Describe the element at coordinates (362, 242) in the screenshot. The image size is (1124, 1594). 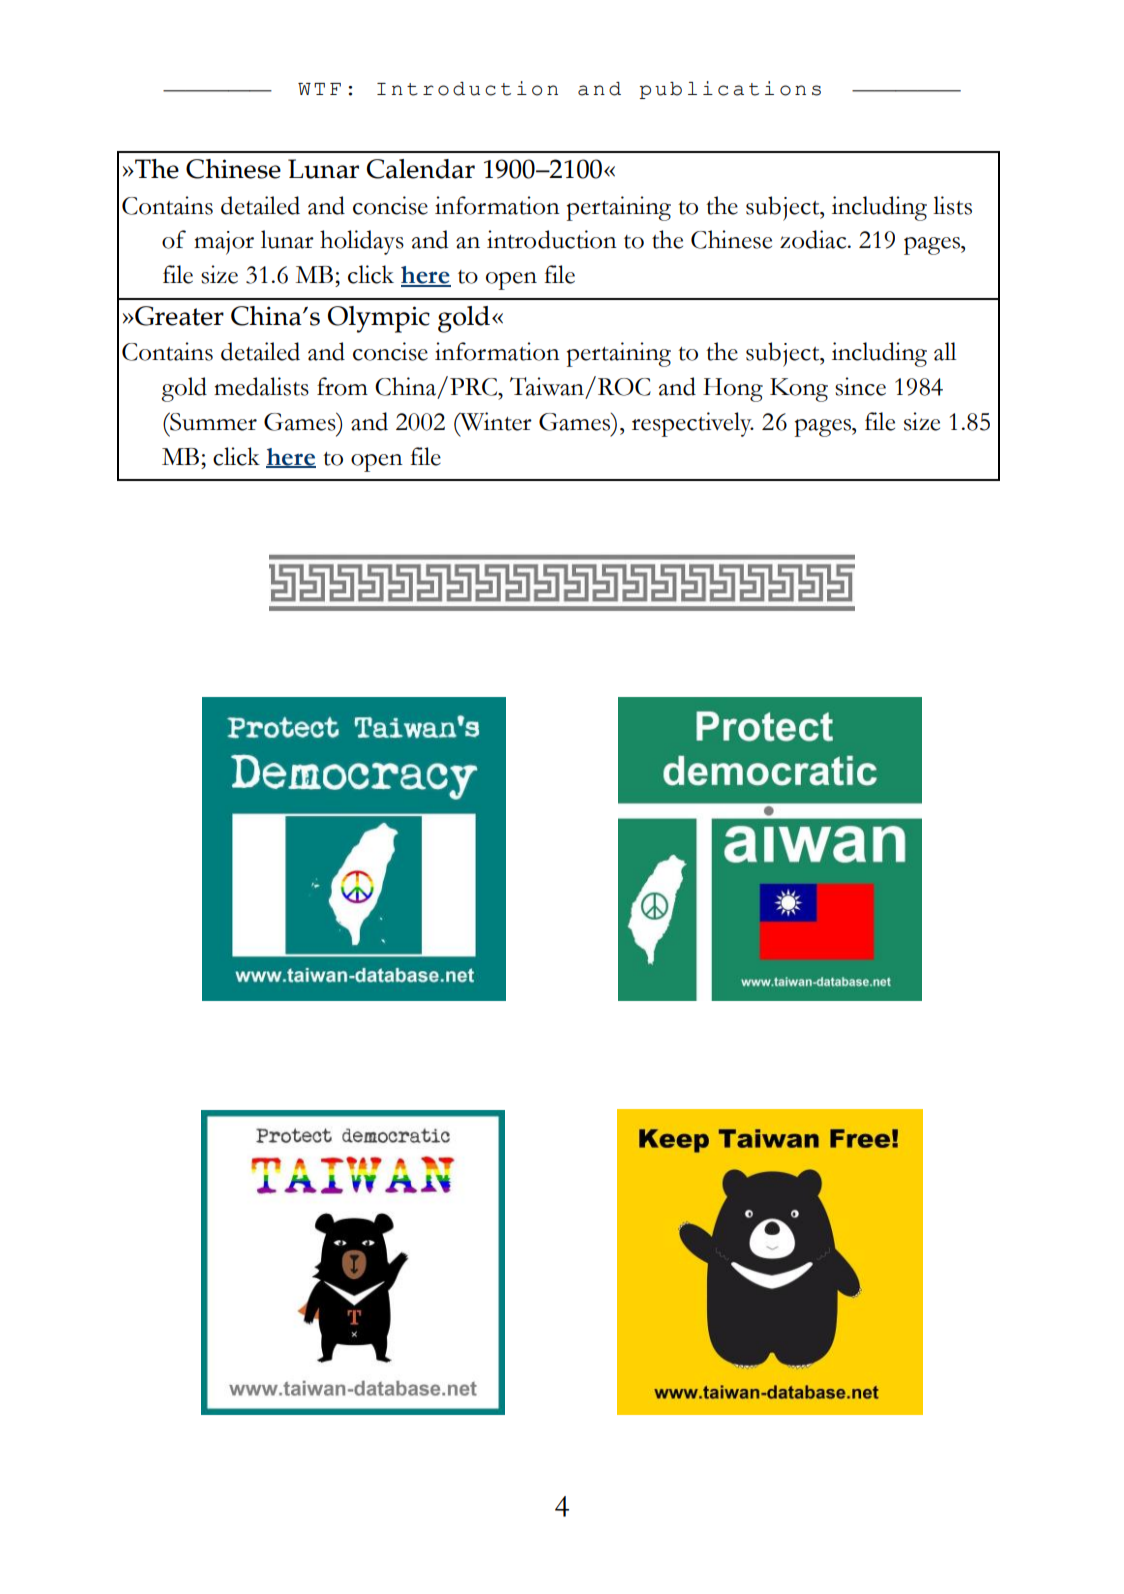
I see `holidays` at that location.
